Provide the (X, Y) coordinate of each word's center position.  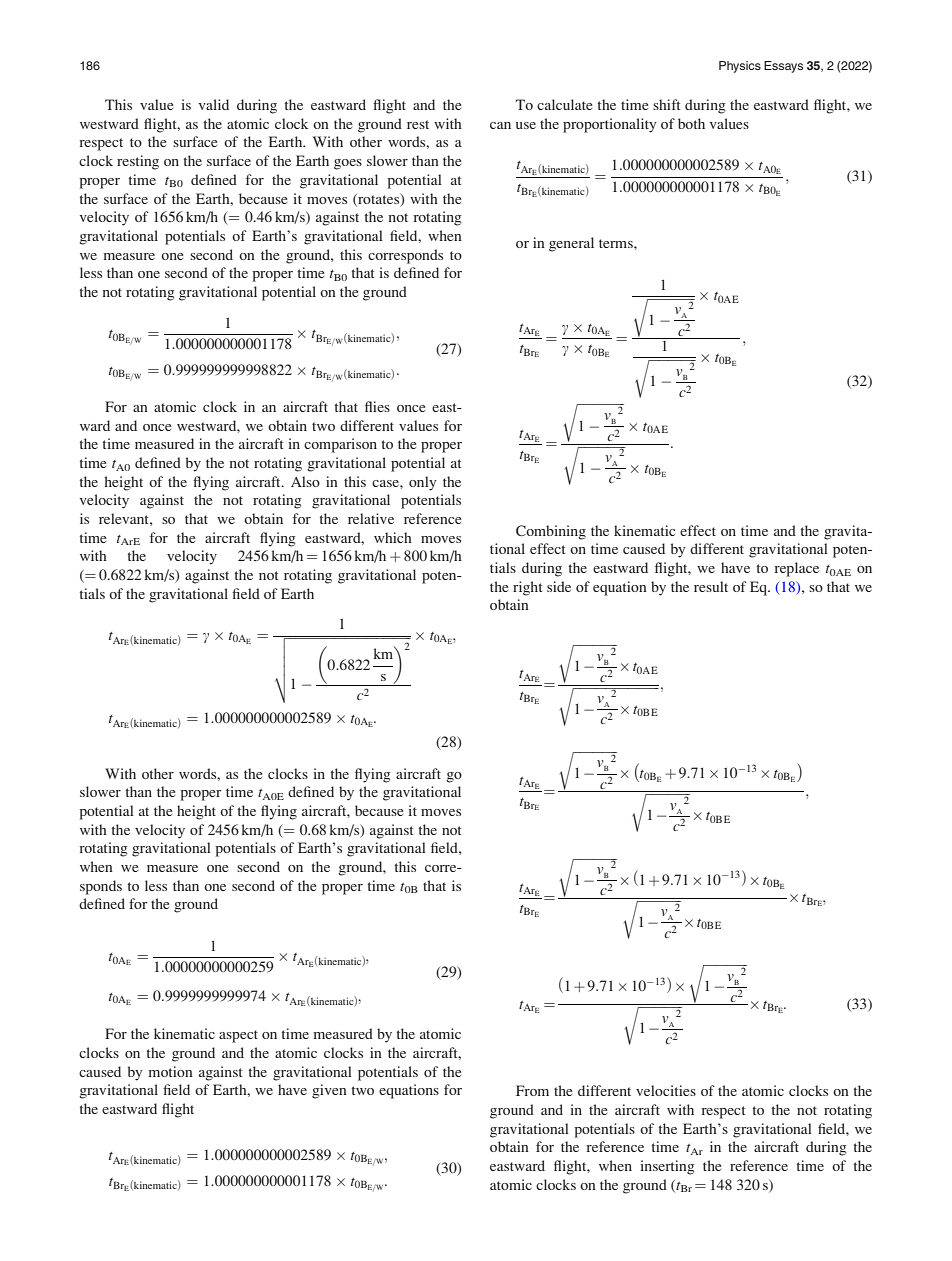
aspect (238, 1036)
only (422, 483)
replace (796, 569)
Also (305, 481)
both (691, 123)
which (393, 537)
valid (213, 104)
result (711, 586)
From (532, 1090)
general (571, 244)
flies (377, 406)
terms (617, 243)
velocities (666, 1090)
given (329, 1091)
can (500, 125)
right (527, 588)
